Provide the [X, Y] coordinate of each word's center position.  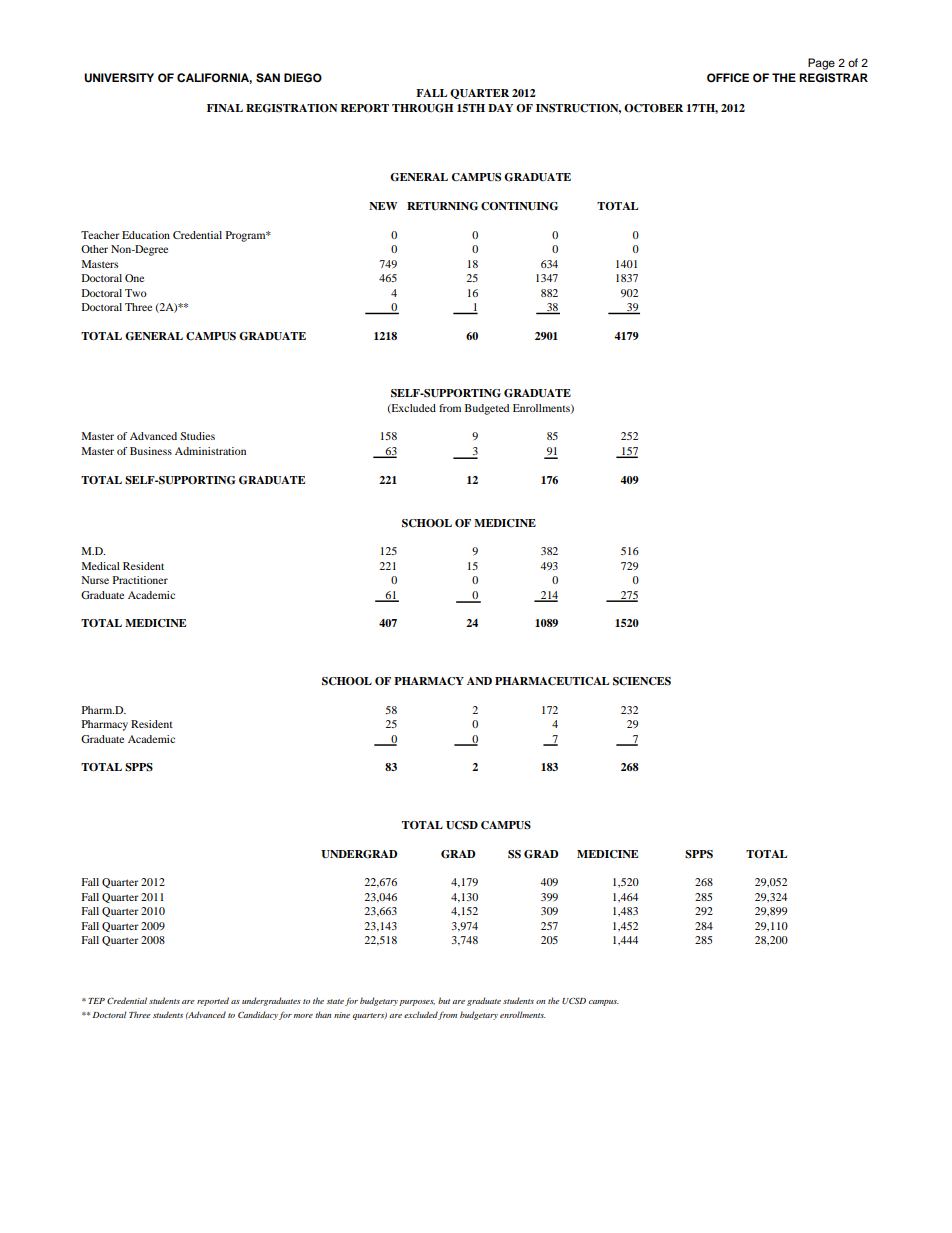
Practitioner [140, 580]
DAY [500, 108]
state [335, 1001]
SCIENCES [642, 681]
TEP [96, 1001]
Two [136, 293]
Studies [197, 436]
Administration [210, 451]
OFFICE [728, 78]
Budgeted [487, 409]
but [444, 1000]
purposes [417, 1003]
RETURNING [442, 206]
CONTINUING [519, 206]
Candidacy [258, 1015]
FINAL [225, 108]
